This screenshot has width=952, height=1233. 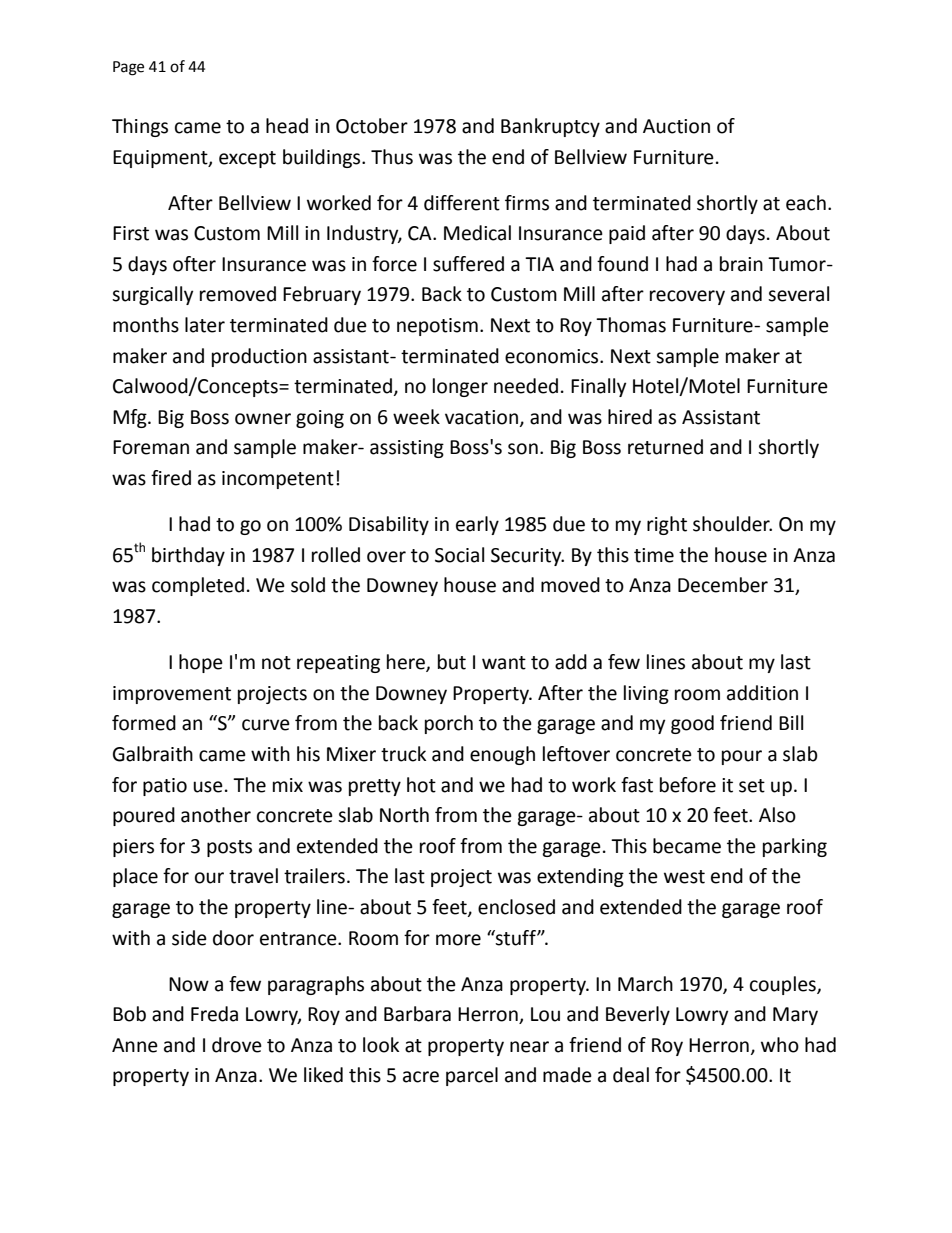 I want to click on drove, so click(x=237, y=1045).
